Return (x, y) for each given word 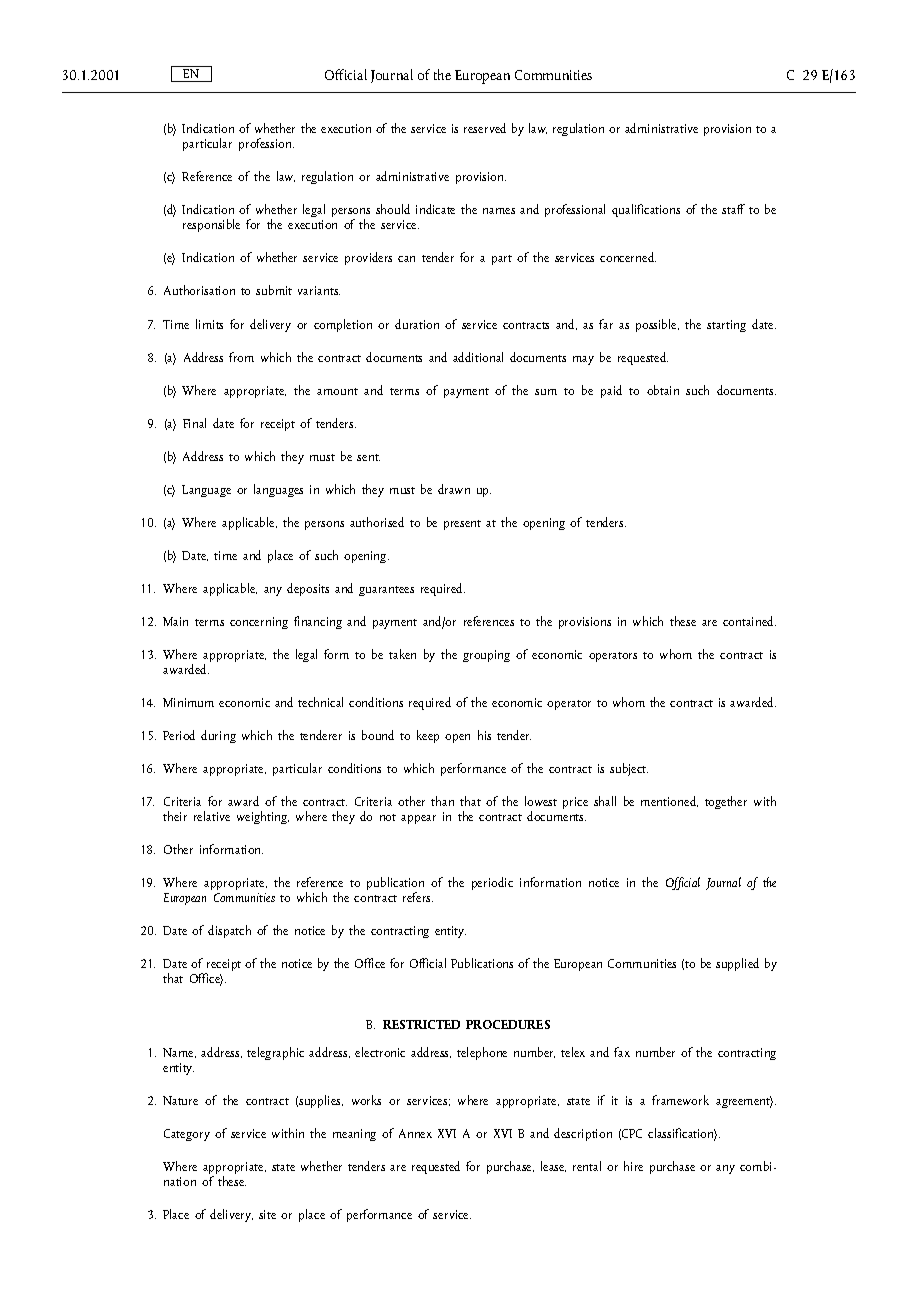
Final (194, 423)
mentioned (669, 801)
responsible (211, 225)
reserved (485, 128)
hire (633, 1166)
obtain (663, 390)
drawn (454, 489)
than (442, 801)
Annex (415, 1133)
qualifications (646, 210)
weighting (263, 817)
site (267, 1214)
